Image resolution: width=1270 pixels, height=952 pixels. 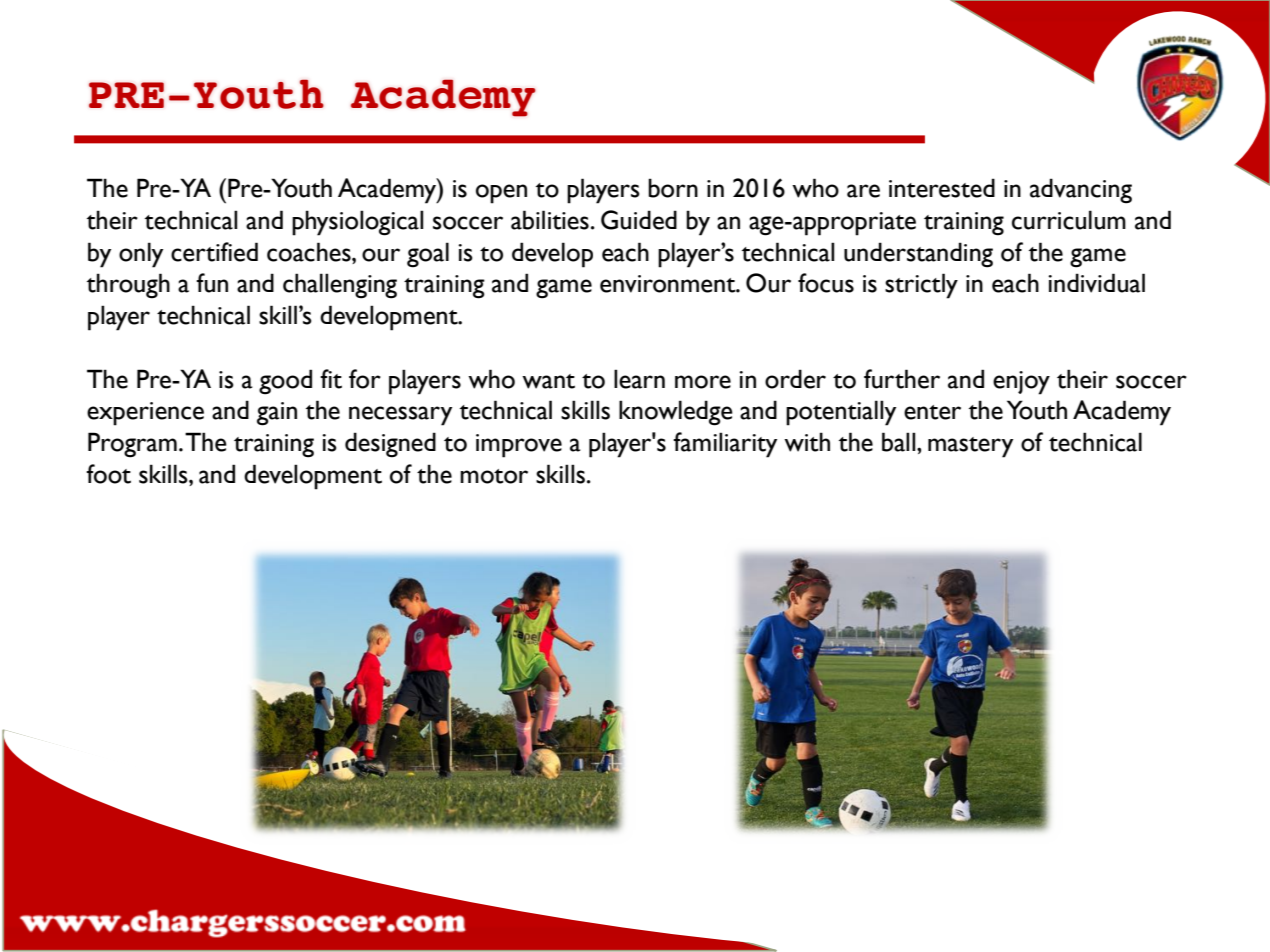 What do you see at coordinates (639, 379) in the screenshot?
I see `learn` at bounding box center [639, 379].
